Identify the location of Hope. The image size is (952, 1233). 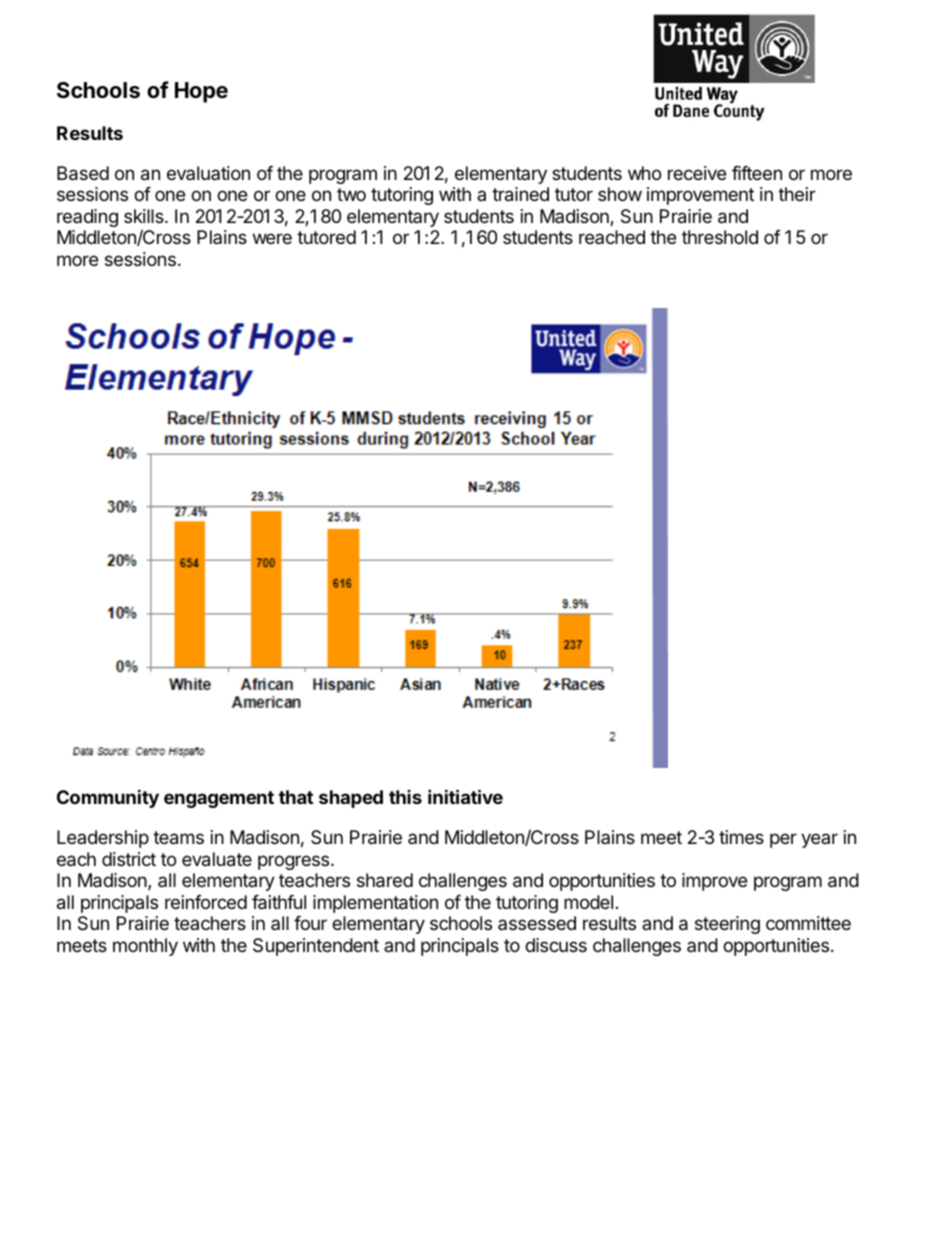
(201, 92).
